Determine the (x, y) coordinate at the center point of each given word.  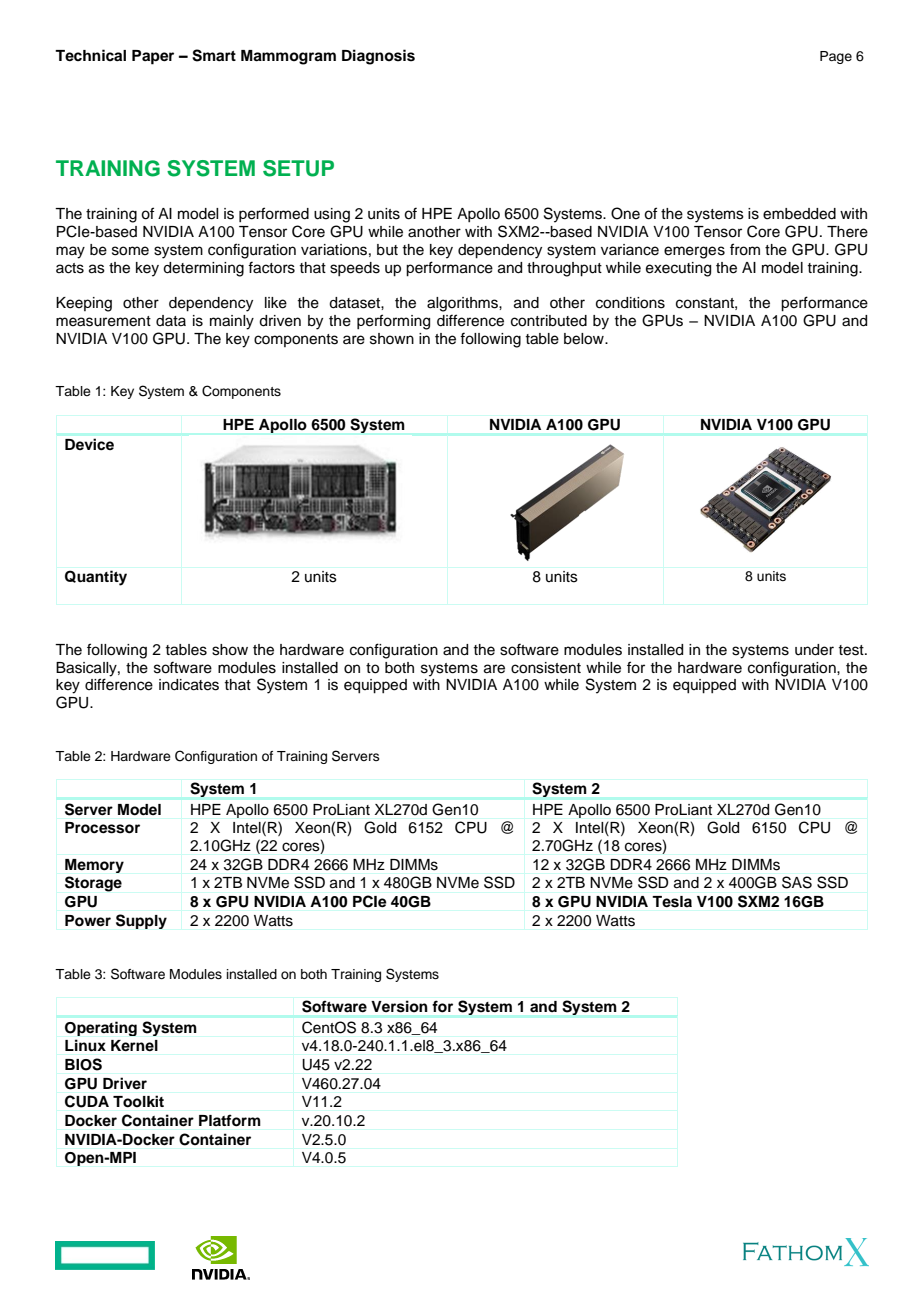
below (585, 339)
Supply (141, 921)
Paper (153, 57)
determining (203, 269)
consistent (546, 668)
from (745, 249)
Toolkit (138, 1101)
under (814, 650)
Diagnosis (378, 57)
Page (836, 57)
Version (399, 1006)
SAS (797, 882)
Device (89, 444)
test (852, 650)
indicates (189, 685)
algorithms (463, 304)
